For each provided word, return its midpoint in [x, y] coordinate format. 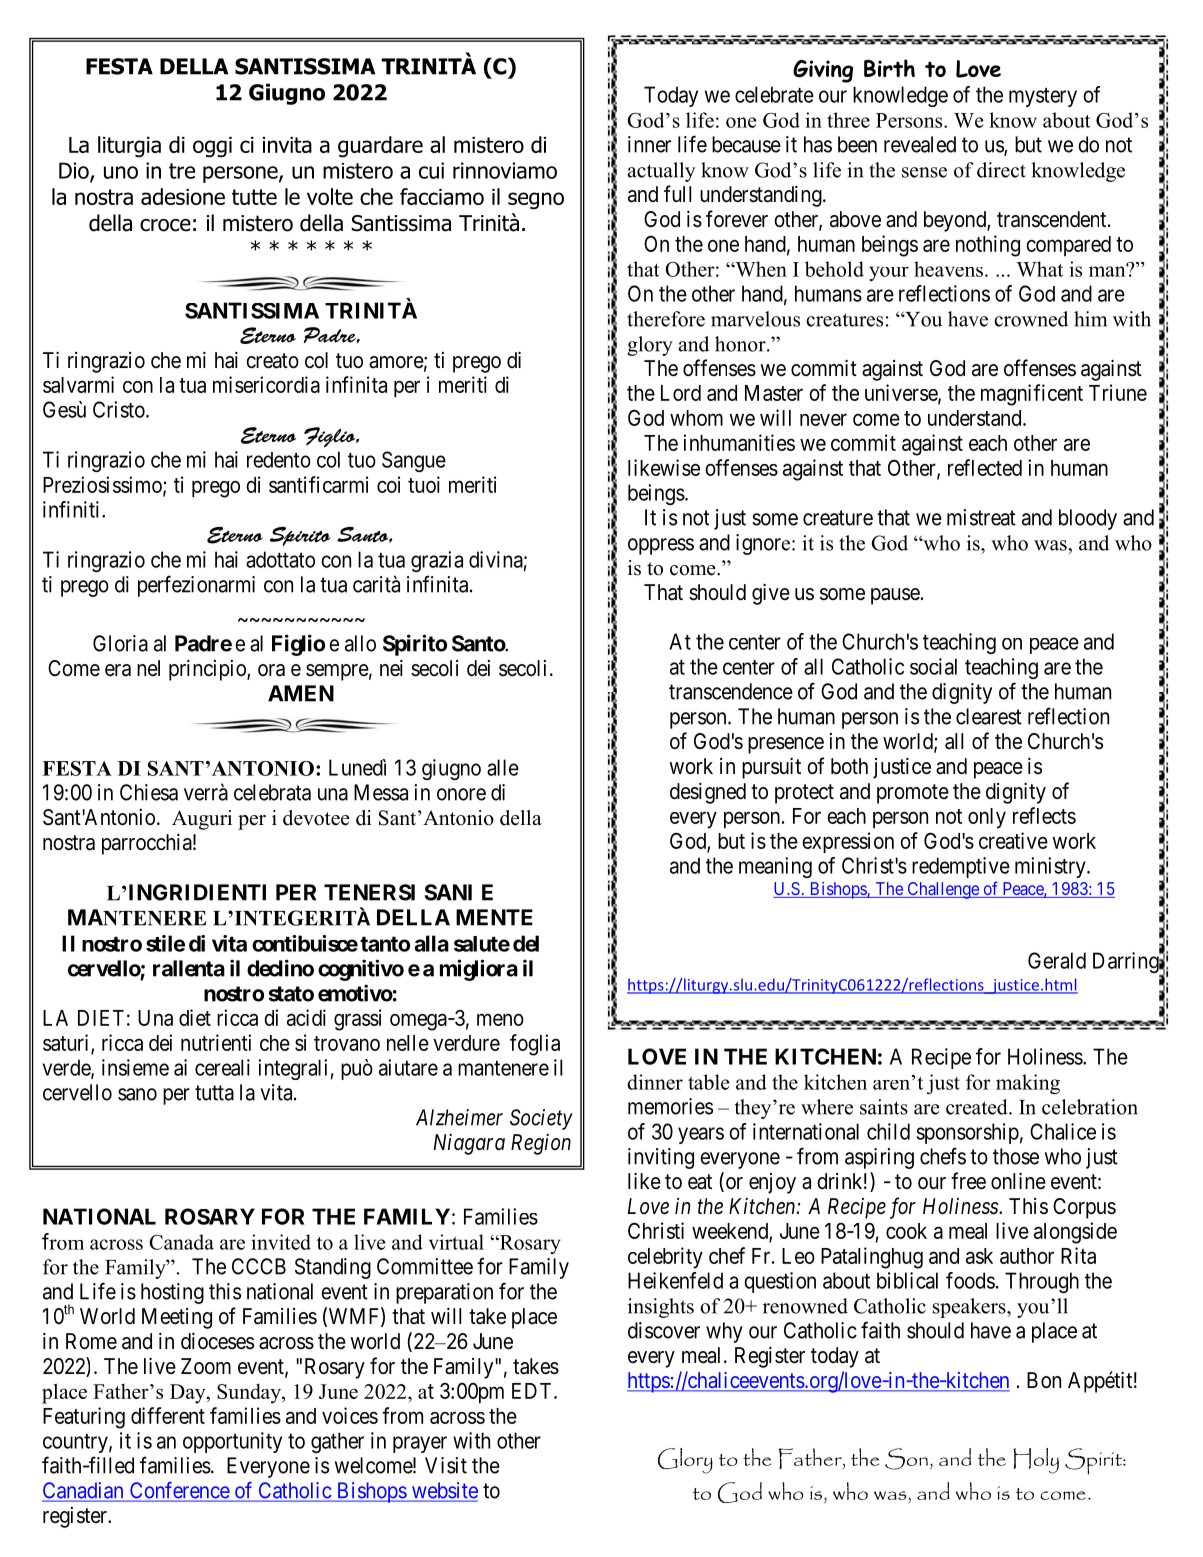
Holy [1036, 1461]
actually [662, 172]
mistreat [981, 517]
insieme [135, 1067]
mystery [1043, 97]
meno [500, 1019]
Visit [446, 1465]
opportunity [232, 1442]
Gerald [1057, 960]
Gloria [120, 643]
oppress [661, 546]
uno [121, 172]
